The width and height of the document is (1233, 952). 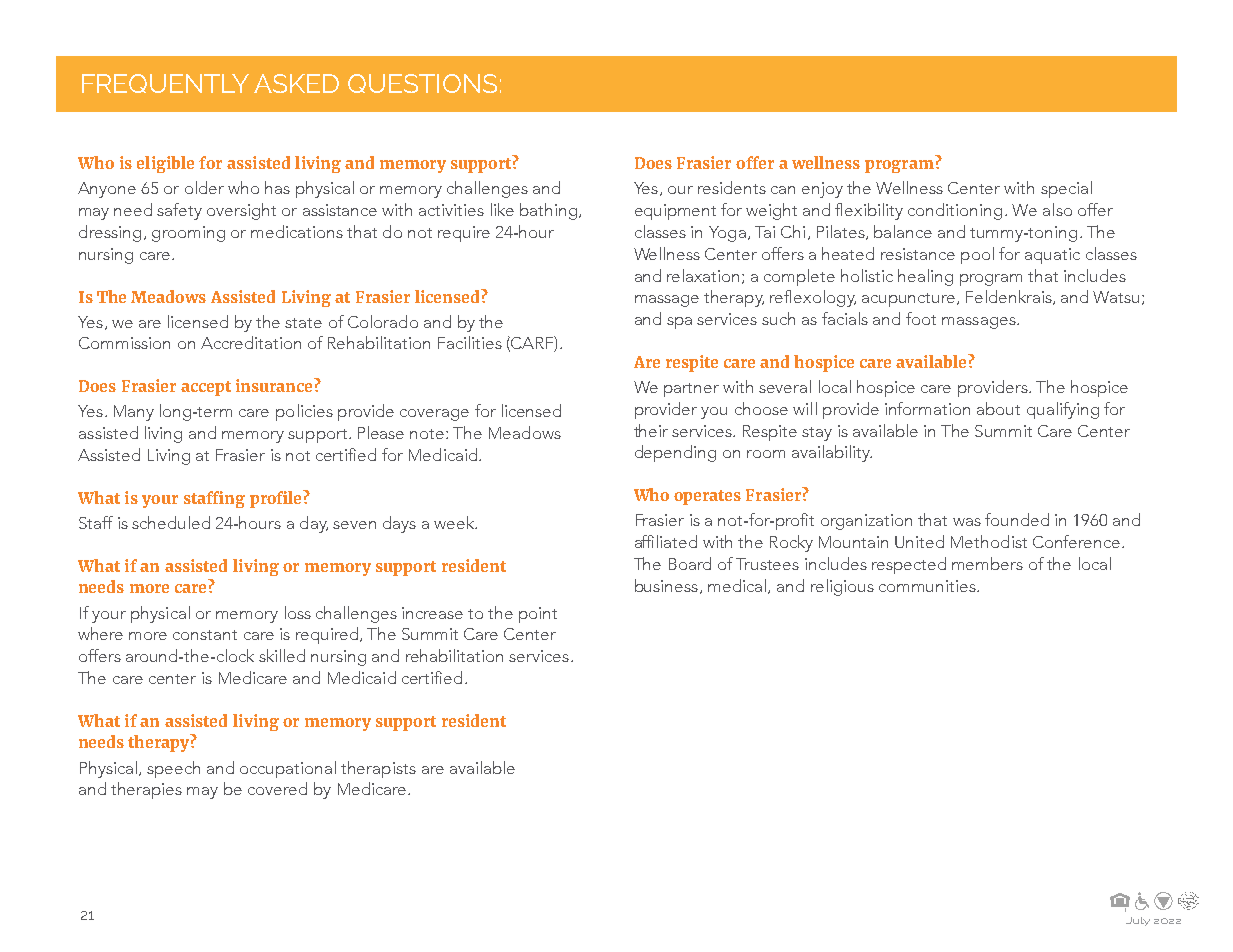 I want to click on FREQUENTLY, so click(x=165, y=83).
